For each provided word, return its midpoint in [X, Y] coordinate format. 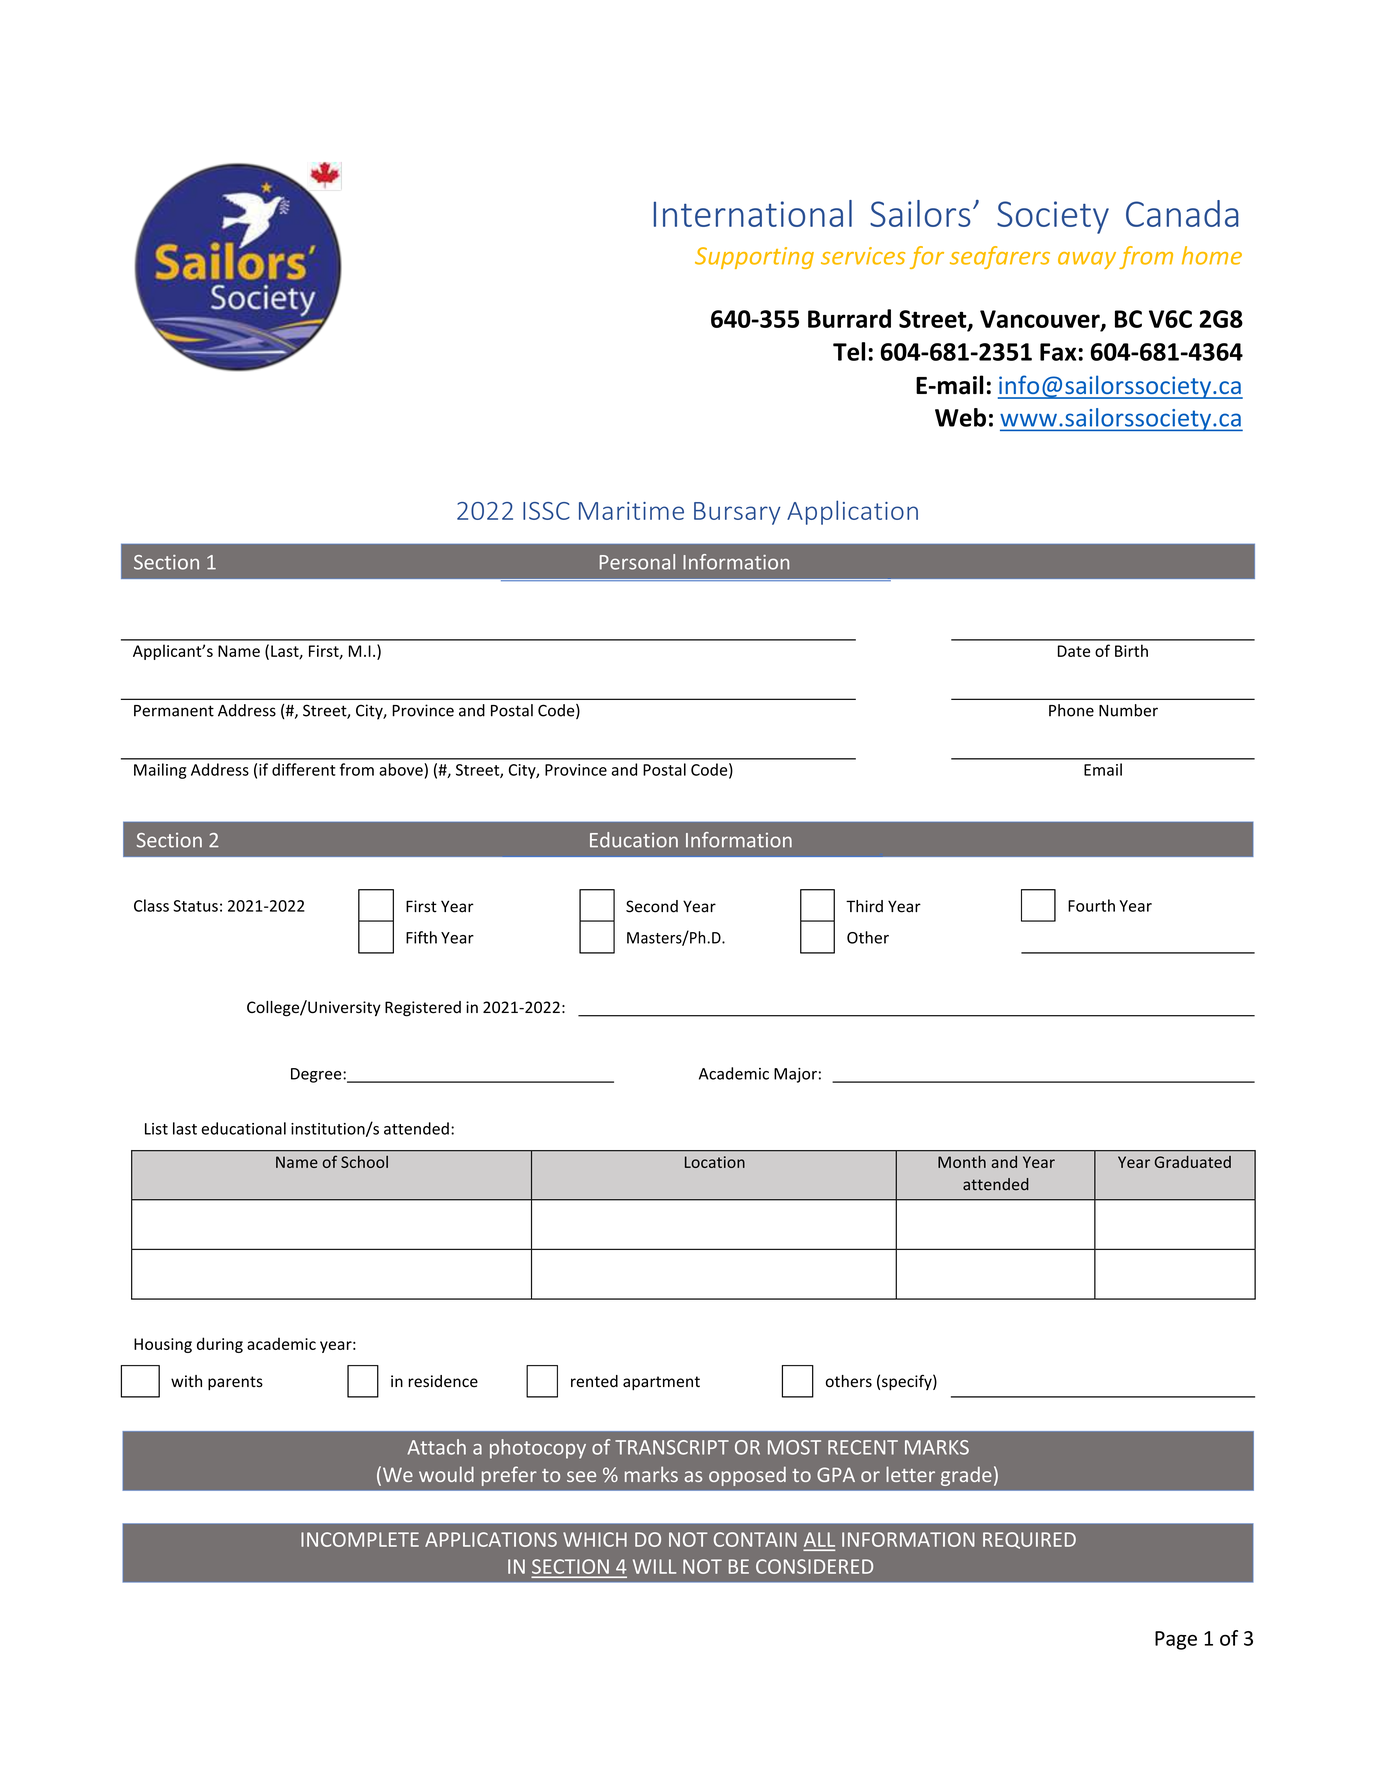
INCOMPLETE [360, 1539]
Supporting [754, 258]
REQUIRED [1029, 1540]
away [1087, 260]
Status [195, 906]
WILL [654, 1566]
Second [652, 906]
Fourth [1091, 905]
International [753, 213]
